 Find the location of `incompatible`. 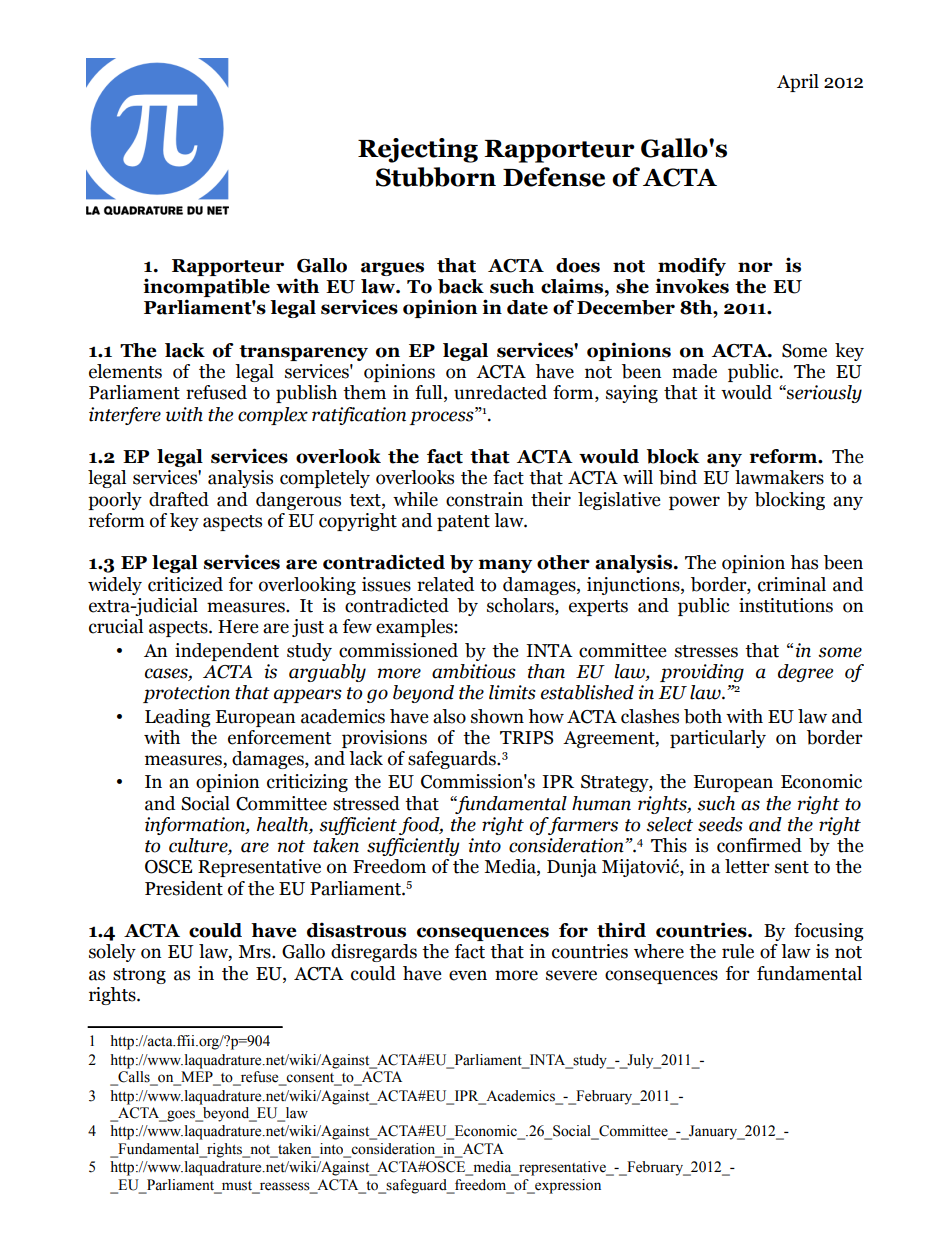

incompatible is located at coordinates (206, 289).
